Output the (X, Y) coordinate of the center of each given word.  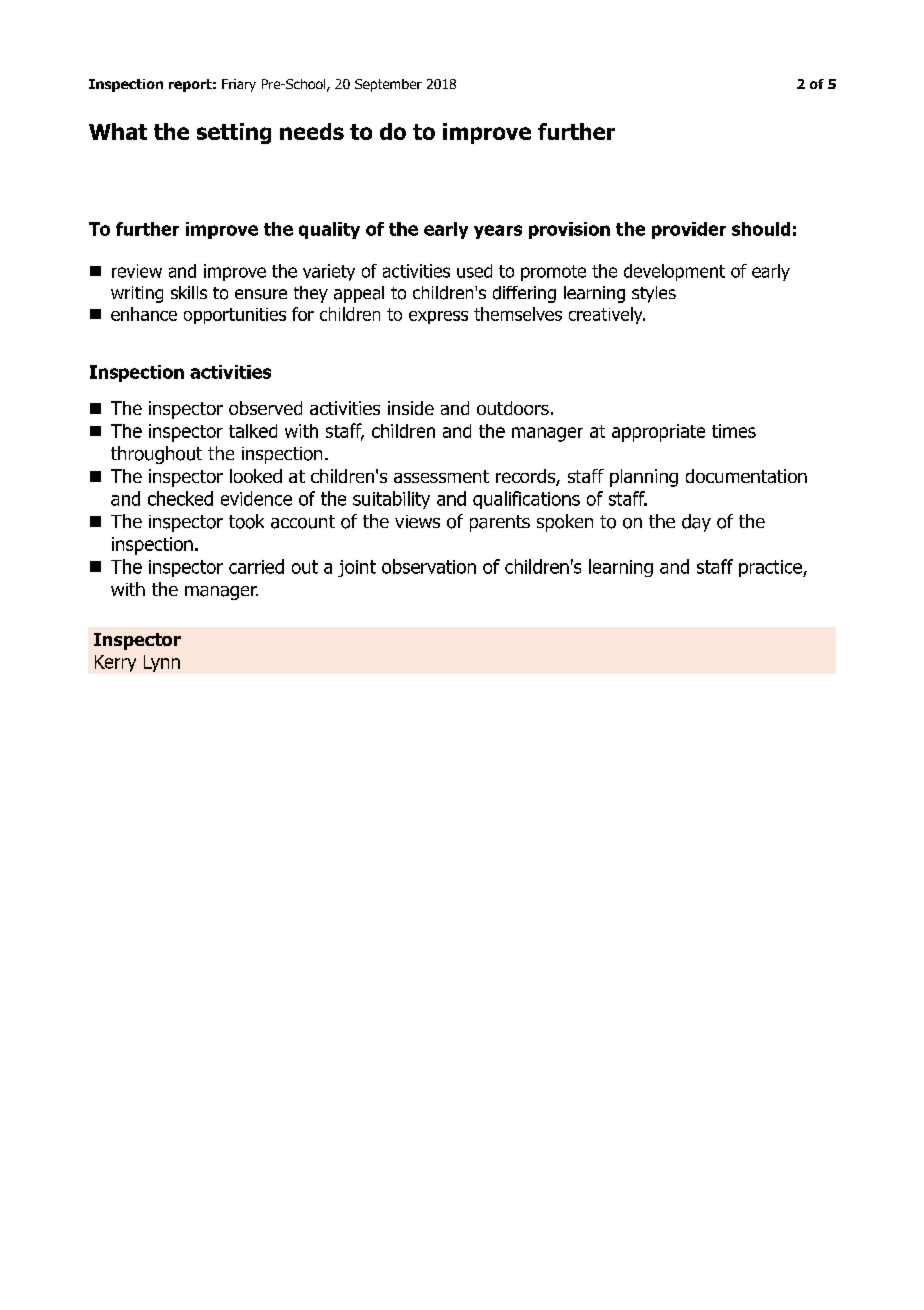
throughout (156, 455)
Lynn (162, 663)
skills (189, 292)
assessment (441, 476)
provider (689, 230)
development (674, 272)
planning (644, 478)
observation (429, 566)
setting (234, 133)
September (388, 85)
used (474, 271)
